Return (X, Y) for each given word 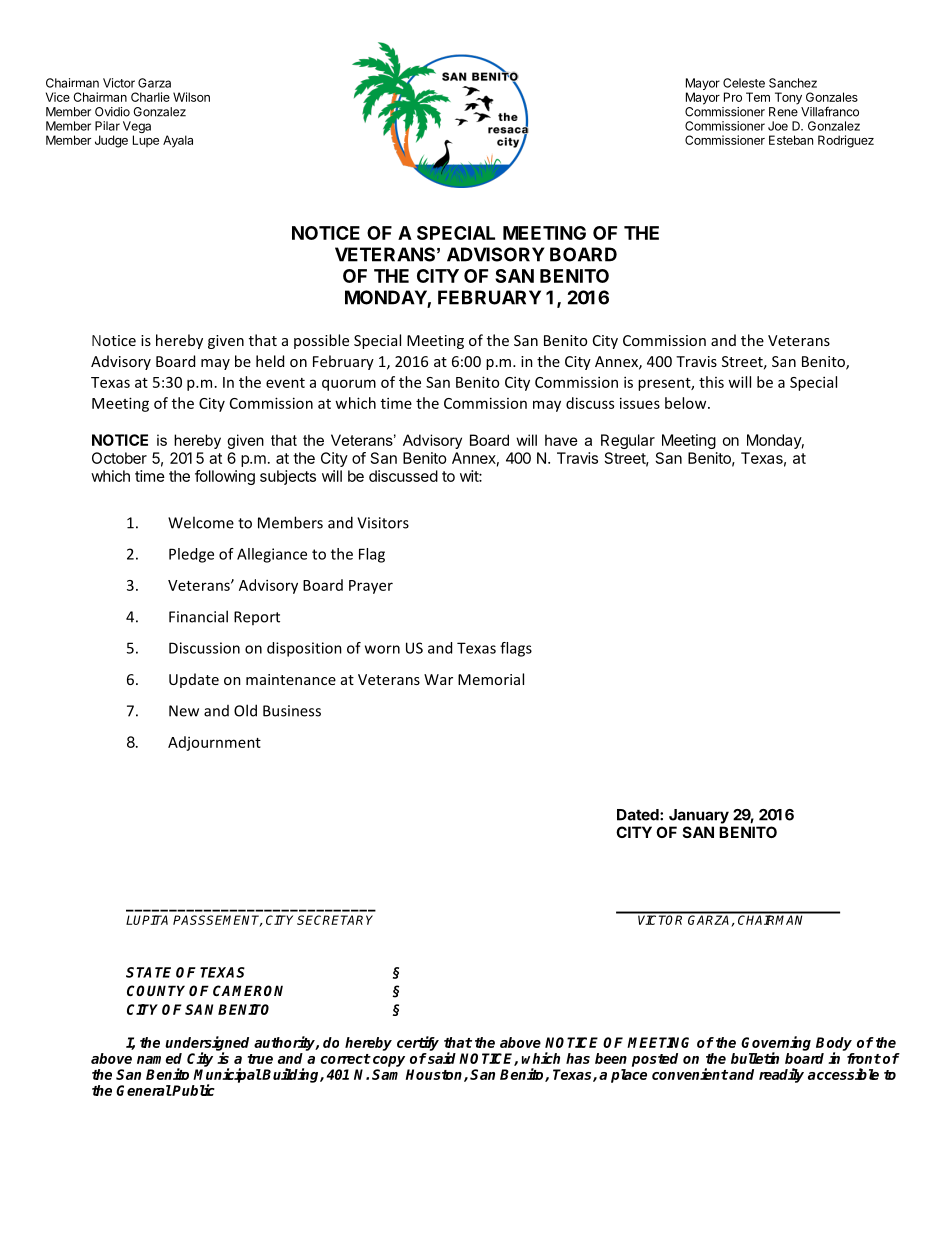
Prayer (371, 587)
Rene (783, 112)
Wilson (191, 97)
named (159, 1058)
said (441, 1058)
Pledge (191, 555)
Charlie (150, 97)
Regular (628, 441)
